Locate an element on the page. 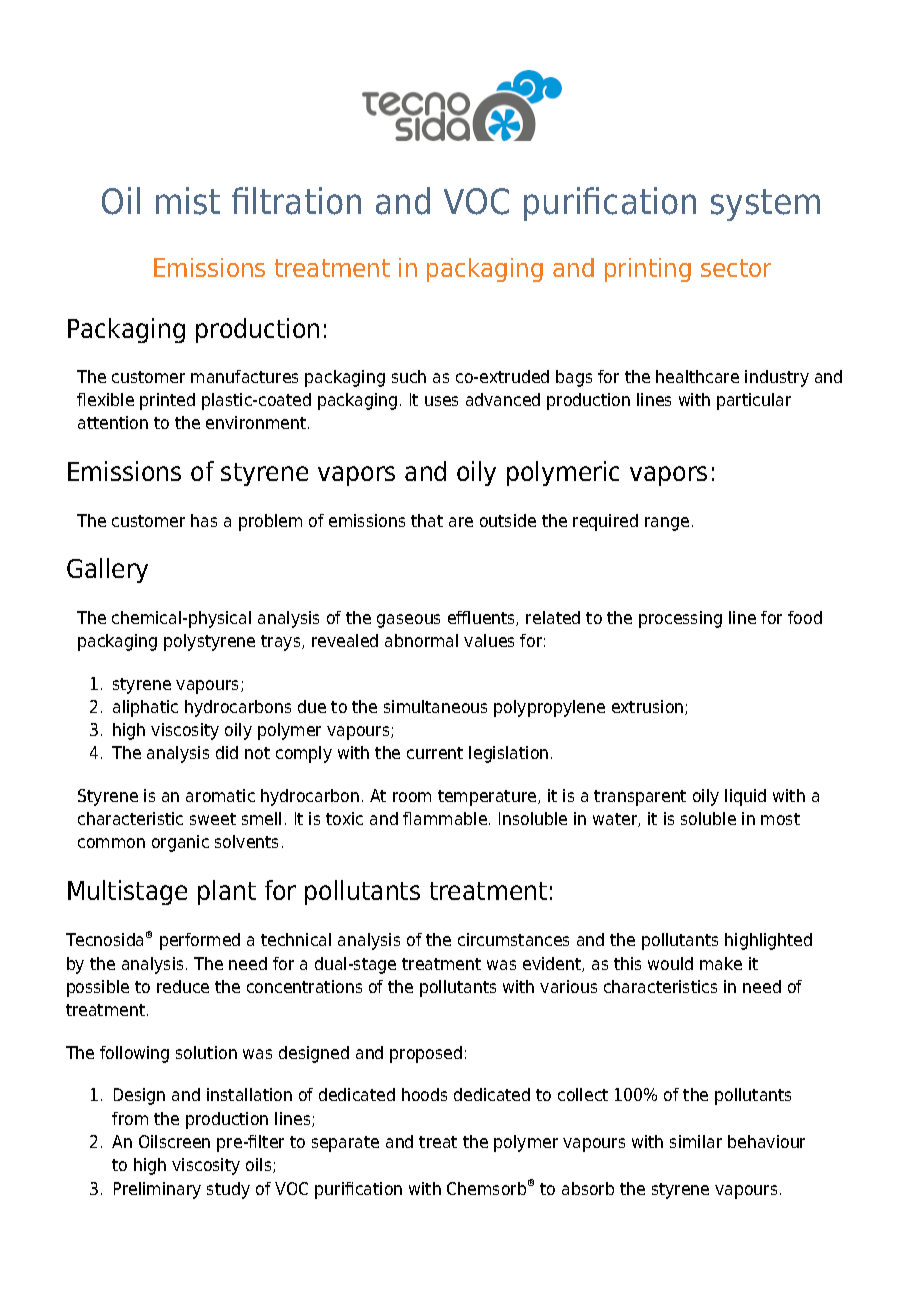 Image resolution: width=924 pixels, height=1308 pixels. sector is located at coordinates (736, 268).
